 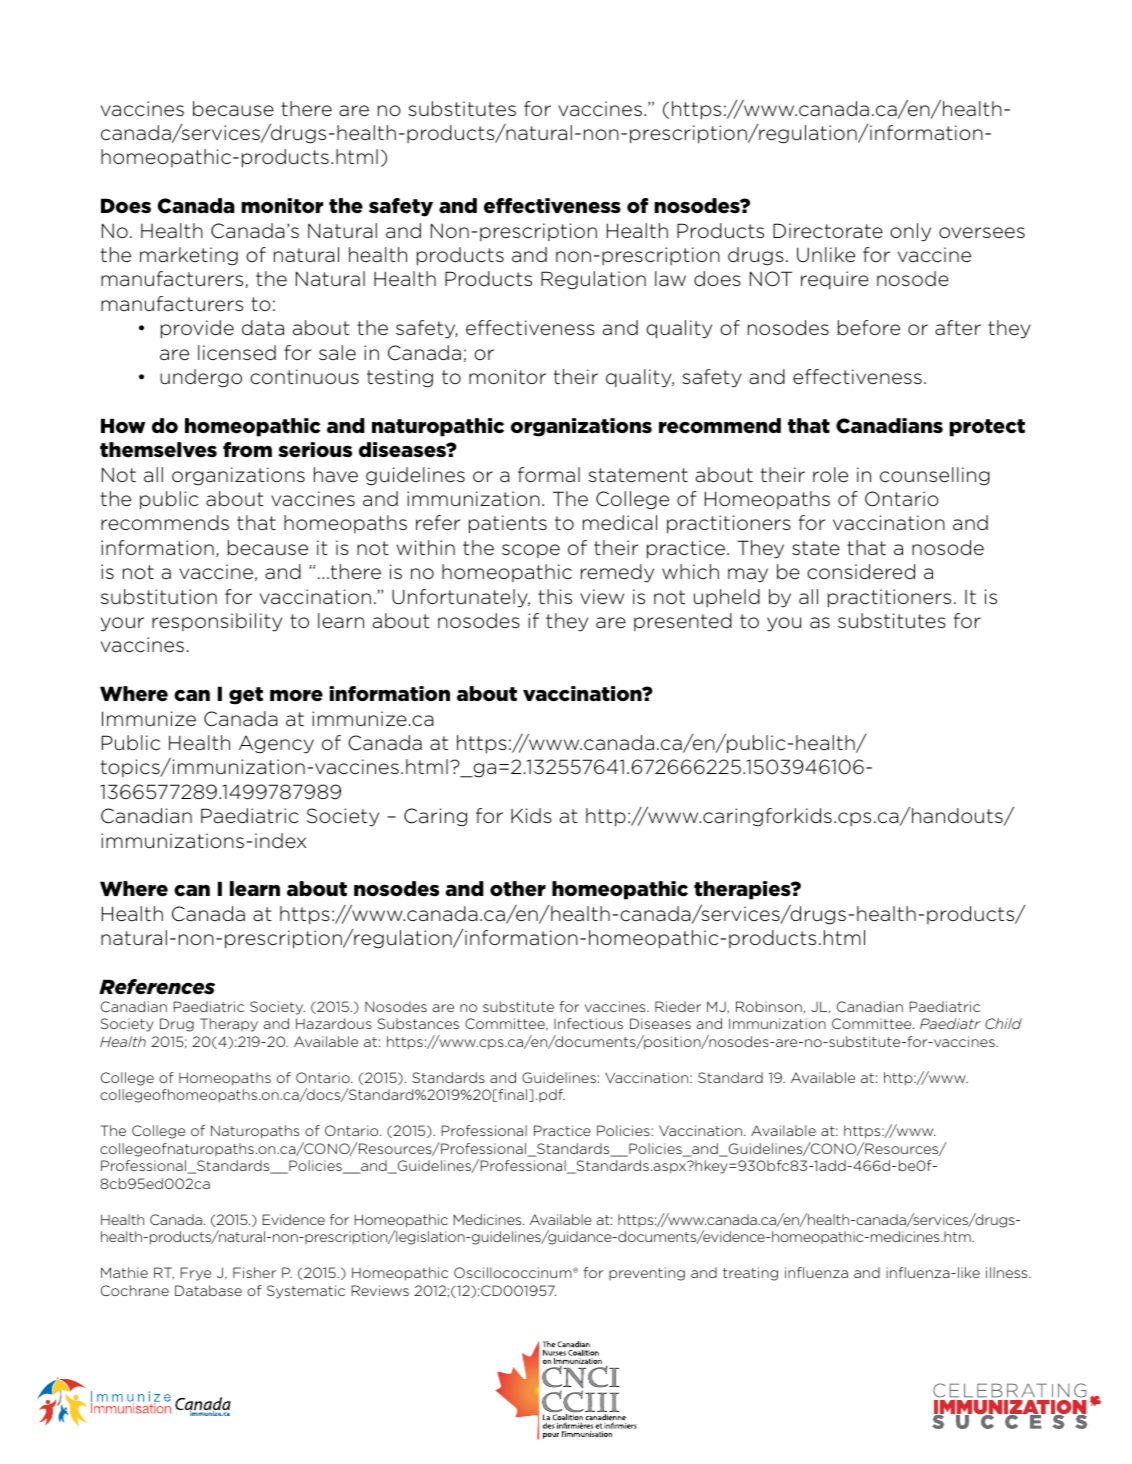 What do you see at coordinates (910, 232) in the page?
I see `only` at bounding box center [910, 232].
